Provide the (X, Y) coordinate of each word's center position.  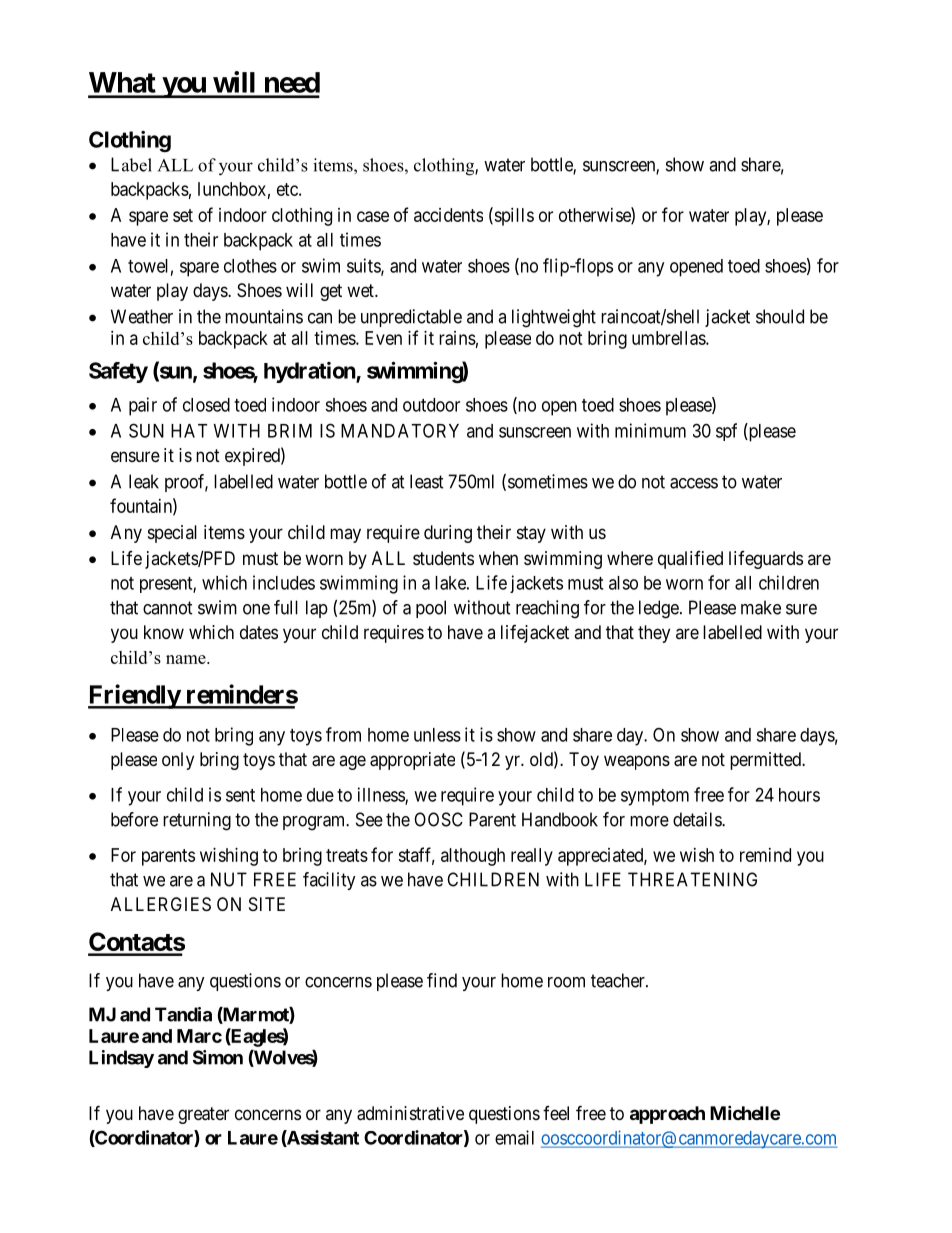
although (473, 857)
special (172, 534)
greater (203, 1115)
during (448, 534)
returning (197, 821)
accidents (448, 215)
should (780, 316)
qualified (690, 560)
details (698, 819)
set (183, 215)
